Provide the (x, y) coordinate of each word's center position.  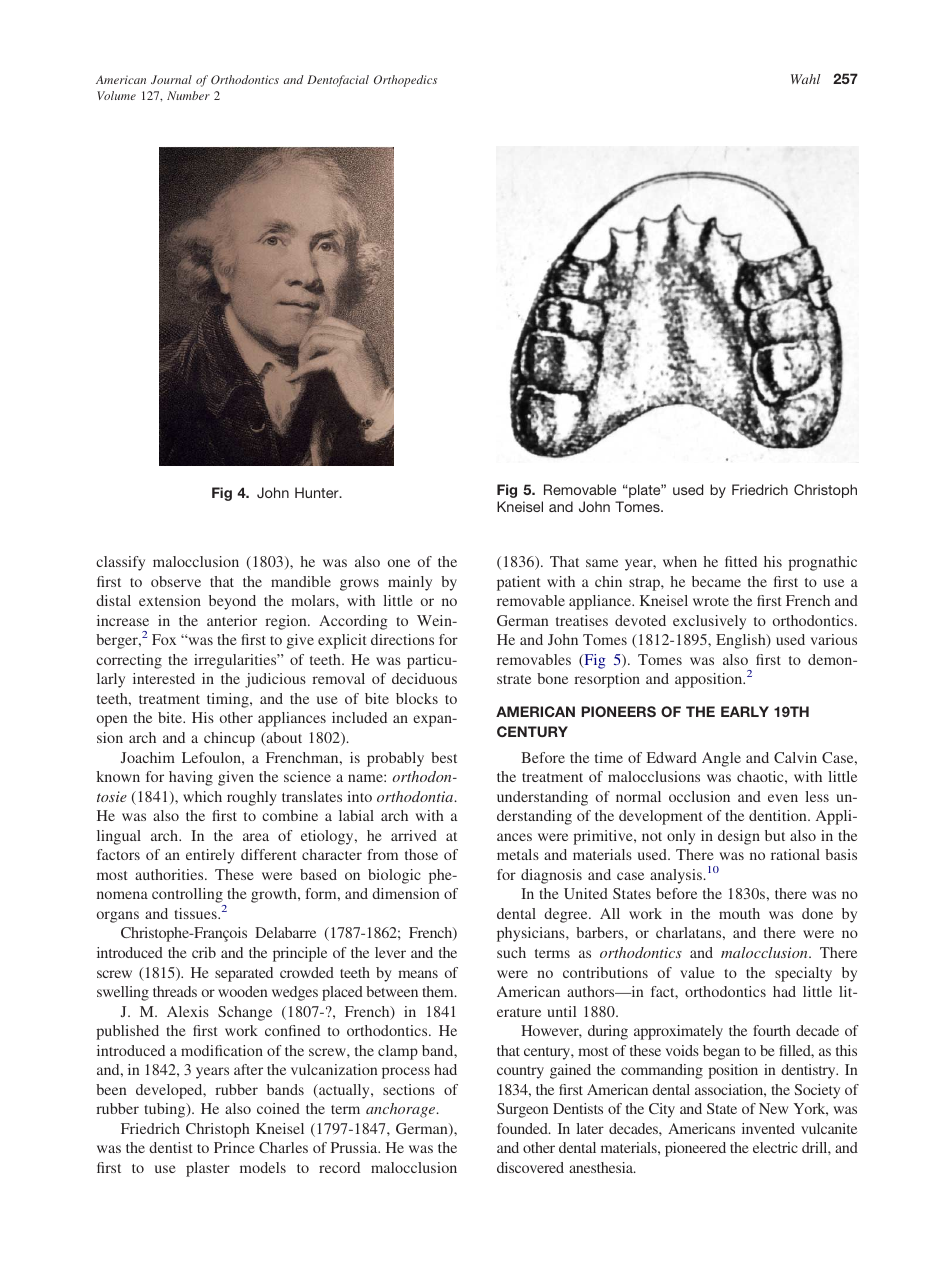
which (202, 796)
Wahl (806, 79)
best (444, 757)
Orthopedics (405, 81)
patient (519, 583)
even (783, 798)
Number (188, 95)
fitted (741, 561)
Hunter (318, 492)
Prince (234, 1147)
